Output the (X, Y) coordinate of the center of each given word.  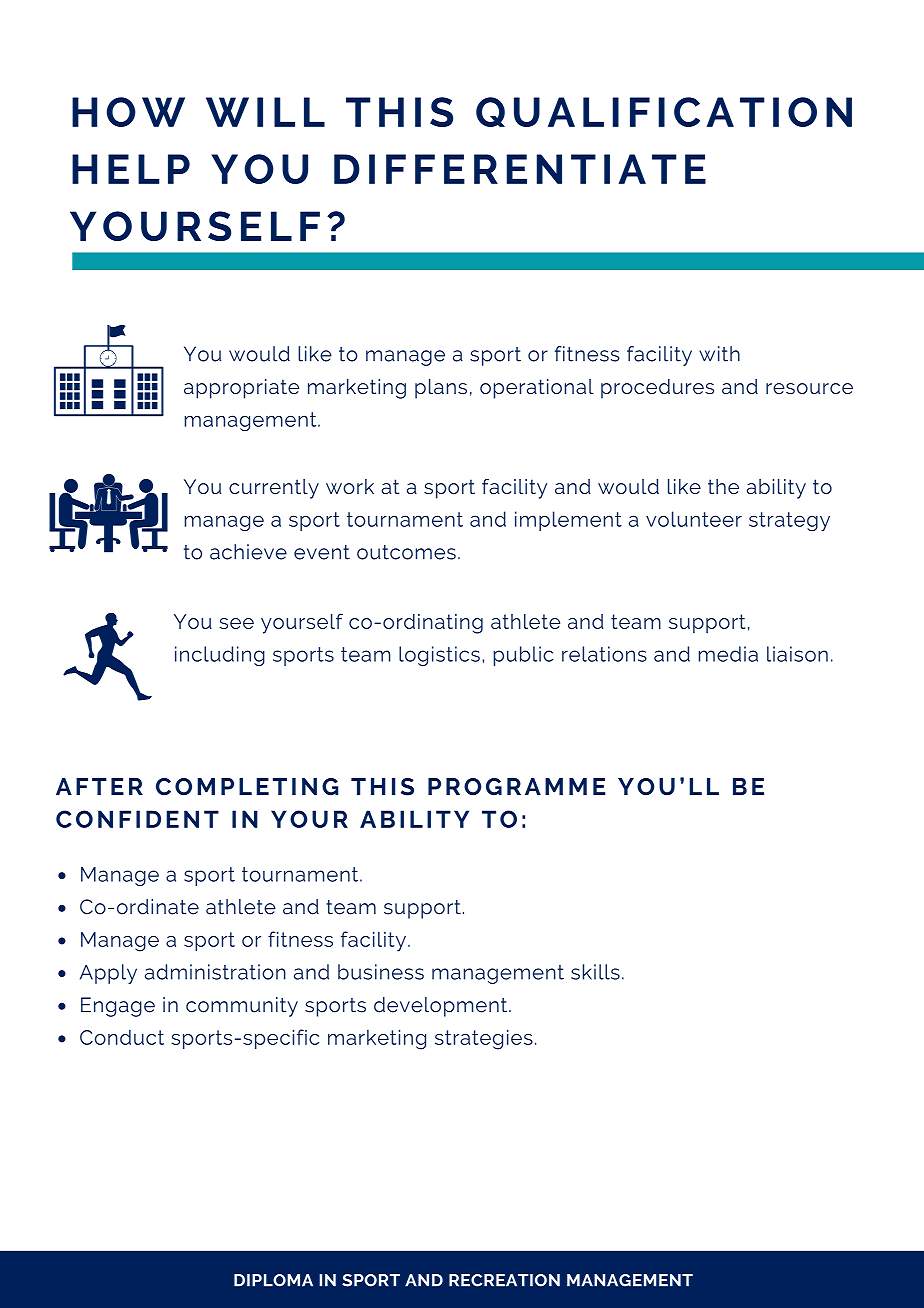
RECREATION (504, 1280)
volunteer (694, 519)
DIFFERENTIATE (520, 169)
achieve (248, 552)
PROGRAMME (517, 786)
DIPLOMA (273, 1280)
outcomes (406, 552)
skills (595, 972)
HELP (131, 169)
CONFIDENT (137, 819)
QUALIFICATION (664, 112)
